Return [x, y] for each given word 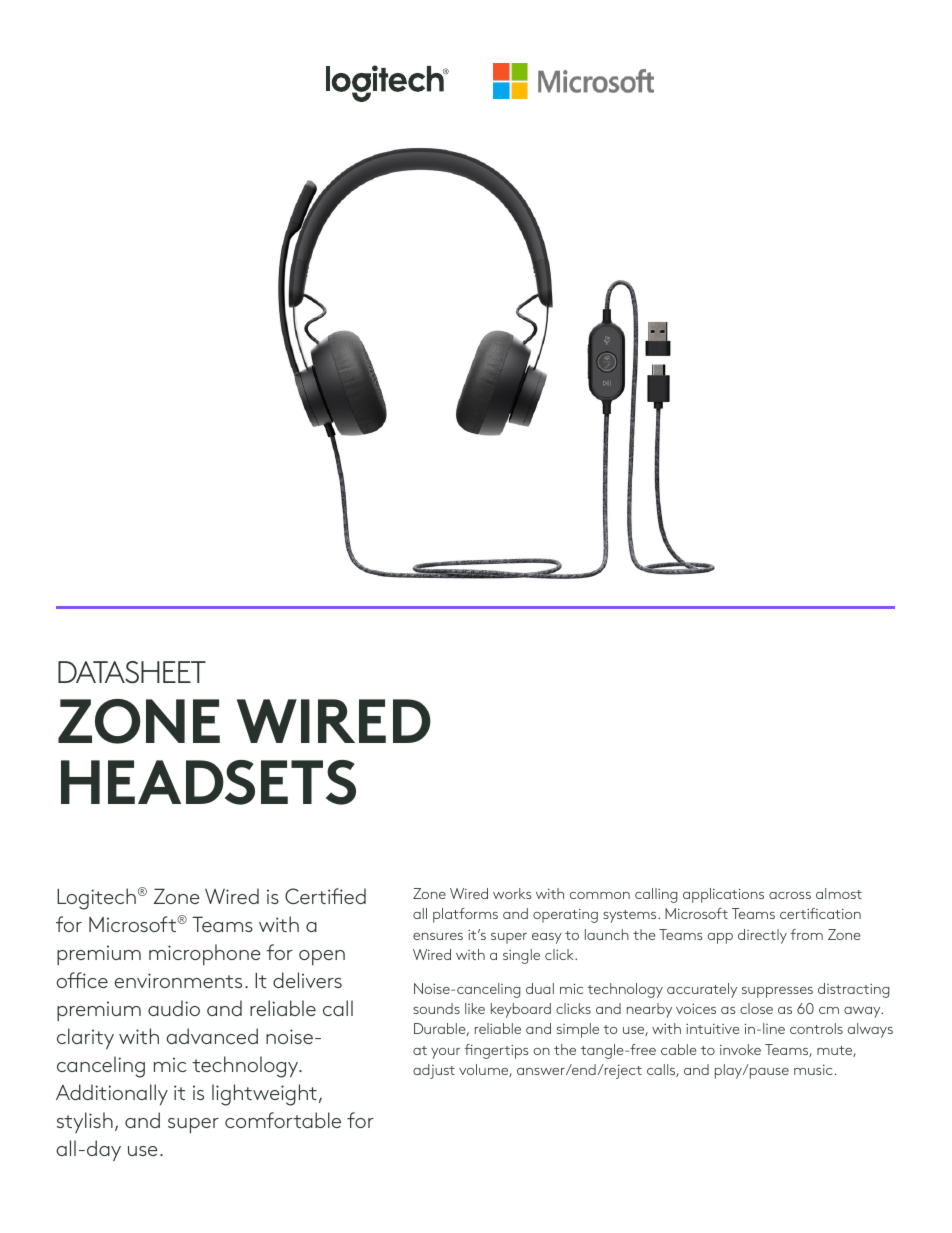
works [512, 893]
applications [723, 895]
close [756, 1008]
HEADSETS [208, 782]
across [790, 895]
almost [839, 893]
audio [174, 1008]
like [475, 1008]
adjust [434, 1071]
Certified [325, 896]
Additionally [112, 1094]
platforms [465, 915]
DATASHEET [132, 672]
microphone [205, 954]
